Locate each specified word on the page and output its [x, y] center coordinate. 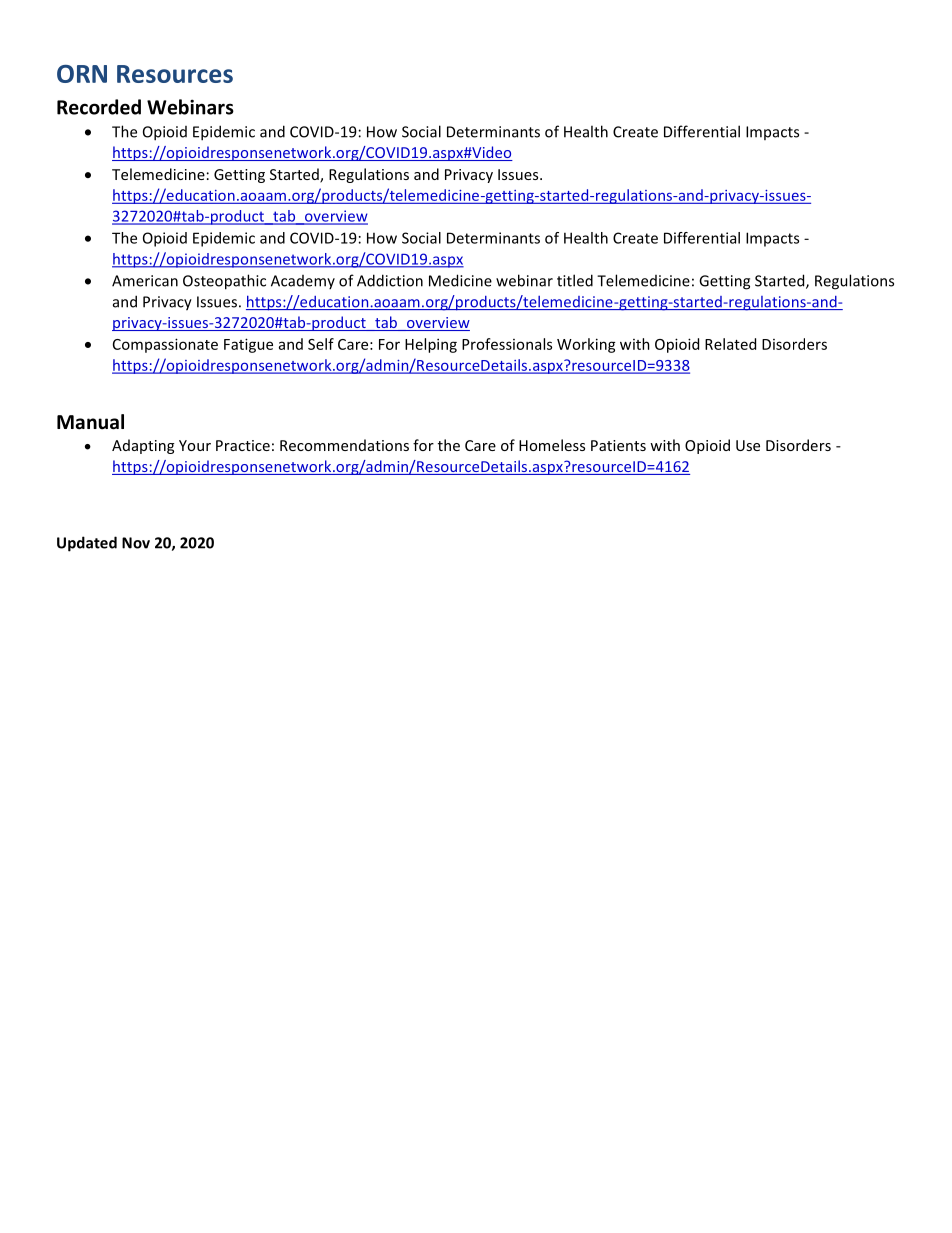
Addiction [390, 280]
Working [586, 345]
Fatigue [248, 345]
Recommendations [344, 445]
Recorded [99, 107]
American [145, 281]
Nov [136, 543]
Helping [431, 345]
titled [575, 280]
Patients [618, 445]
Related [730, 344]
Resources [175, 74]
